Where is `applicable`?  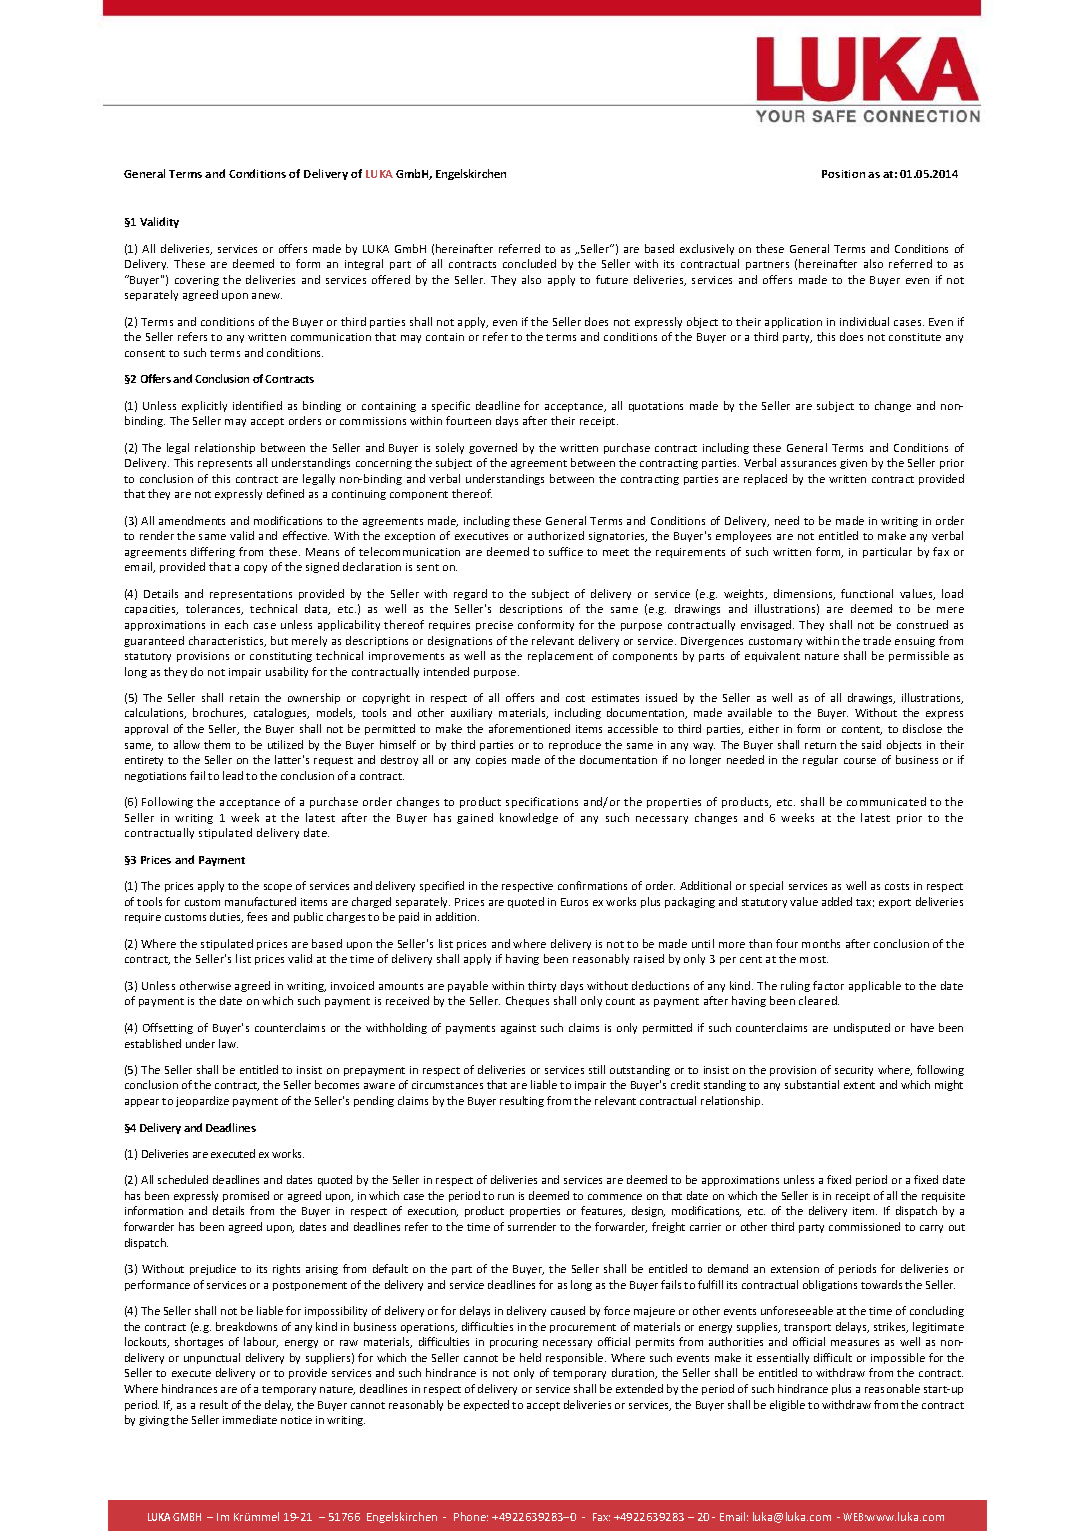 applicable is located at coordinates (875, 986).
